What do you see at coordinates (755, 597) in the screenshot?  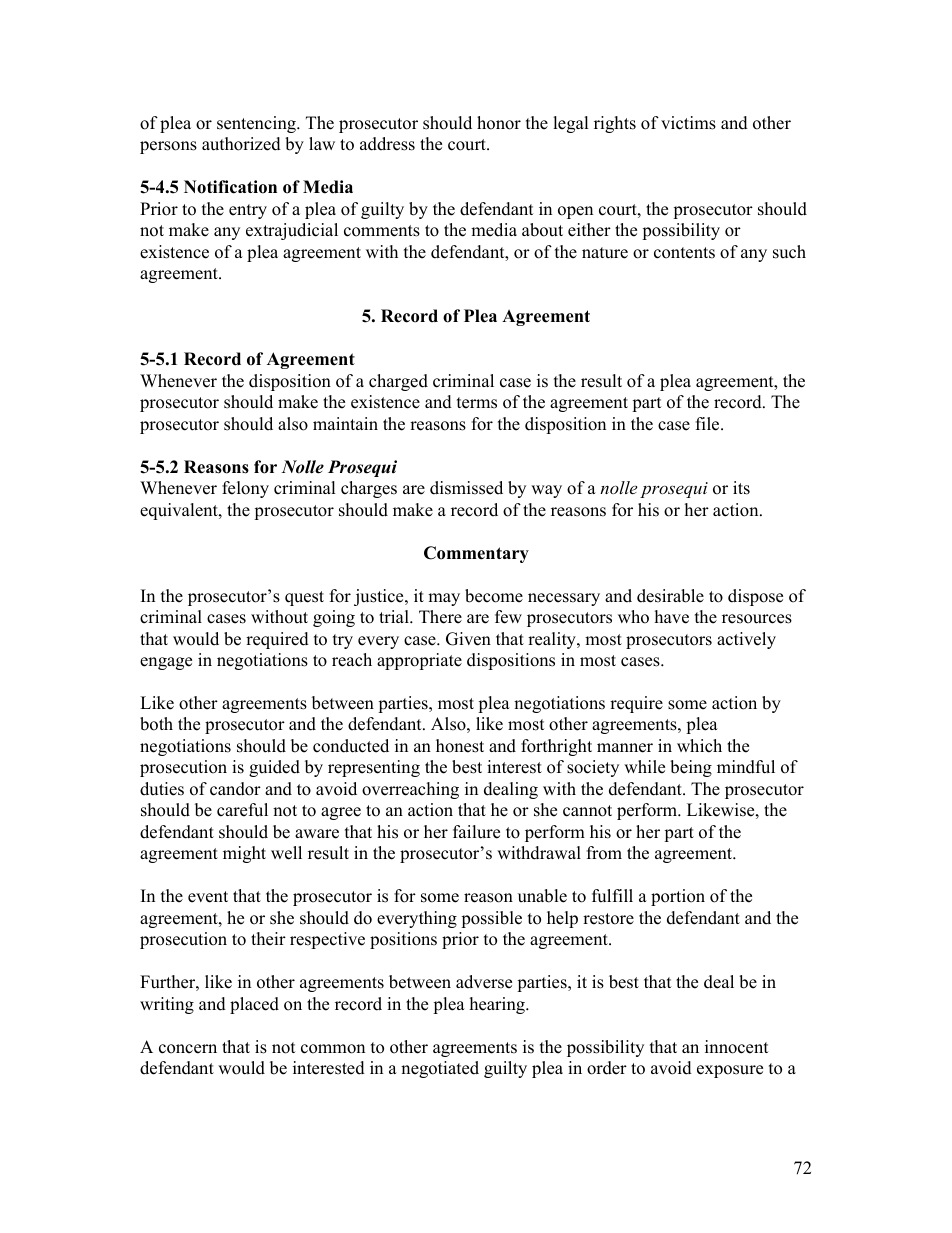 I see `dispose` at bounding box center [755, 597].
